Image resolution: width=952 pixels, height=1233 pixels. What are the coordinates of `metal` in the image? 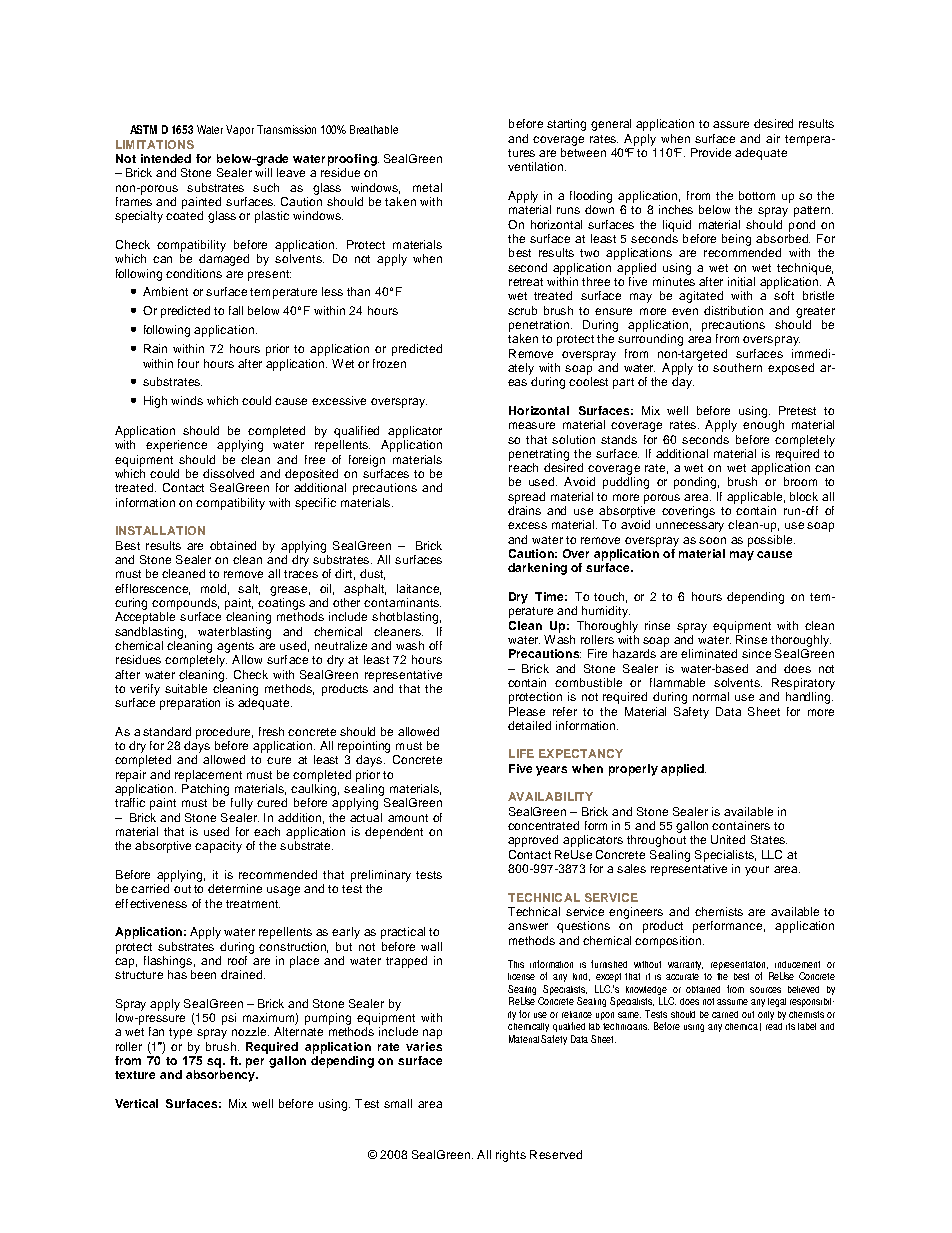 It's located at (427, 187).
